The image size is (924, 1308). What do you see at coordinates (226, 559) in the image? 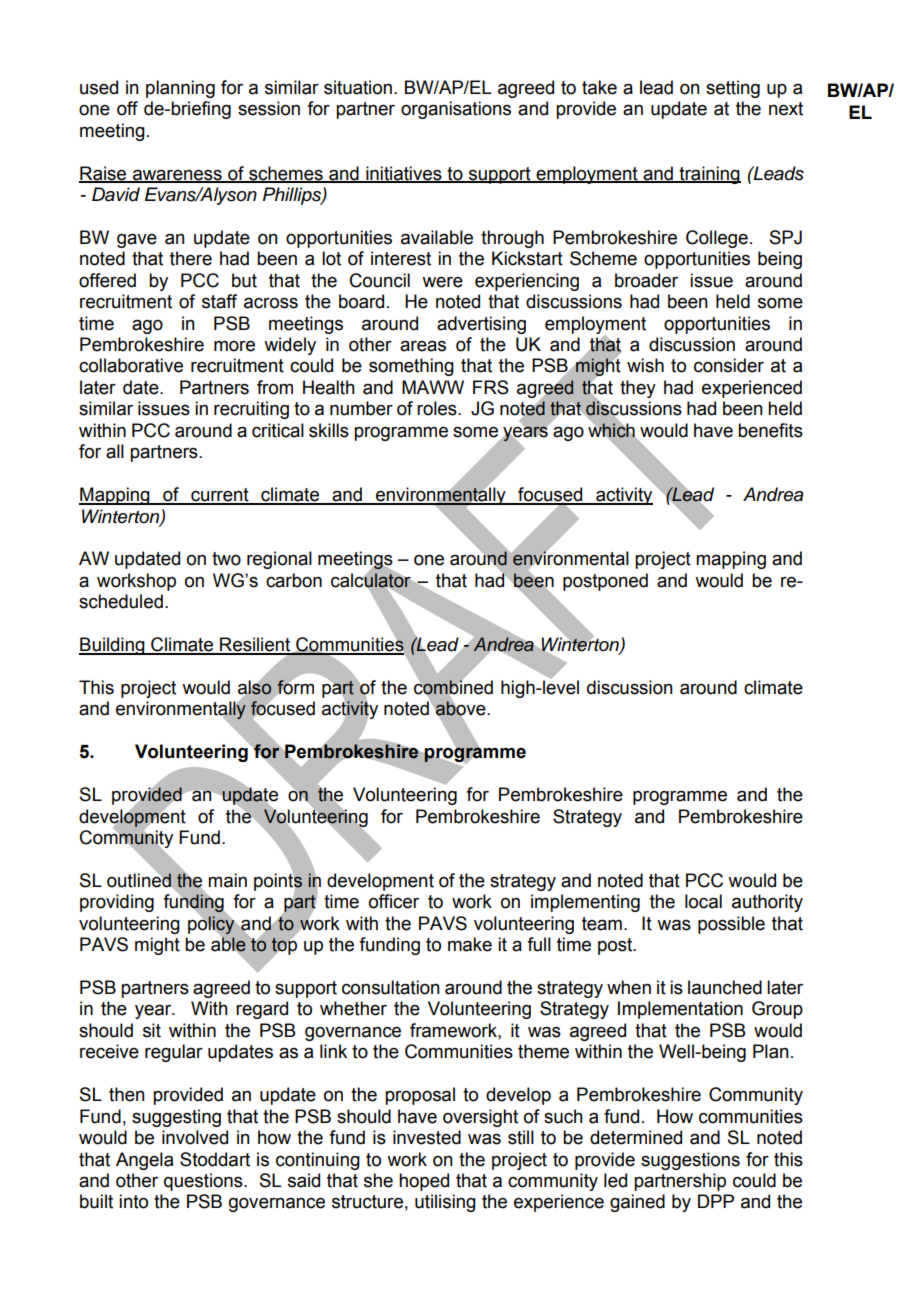
I see `two` at bounding box center [226, 559].
